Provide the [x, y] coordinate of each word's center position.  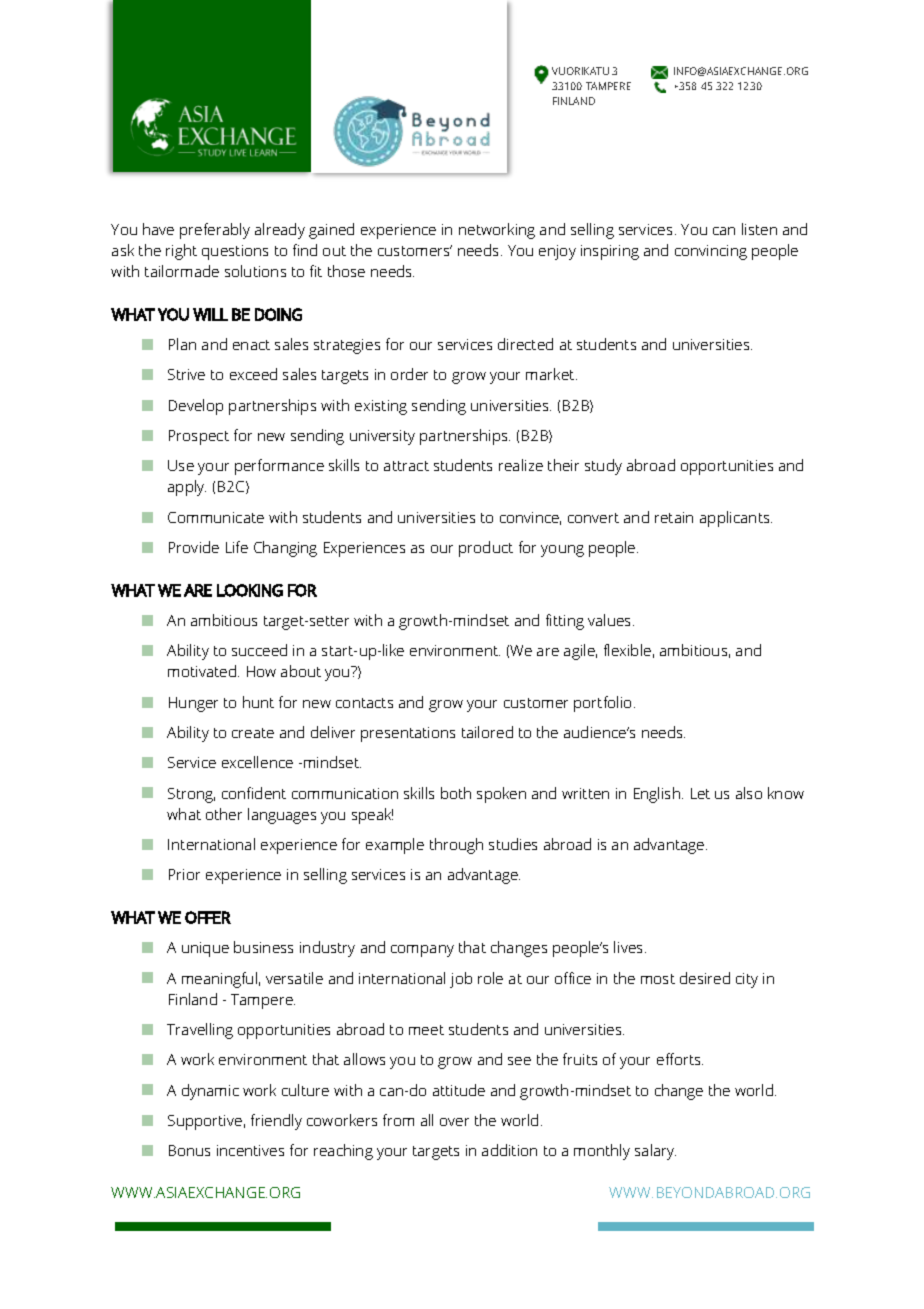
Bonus [189, 1150]
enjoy [557, 252]
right [181, 252]
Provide [194, 547]
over [454, 1122]
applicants [736, 519]
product [486, 549]
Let [700, 793]
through [456, 846]
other [224, 814]
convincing [711, 252]
